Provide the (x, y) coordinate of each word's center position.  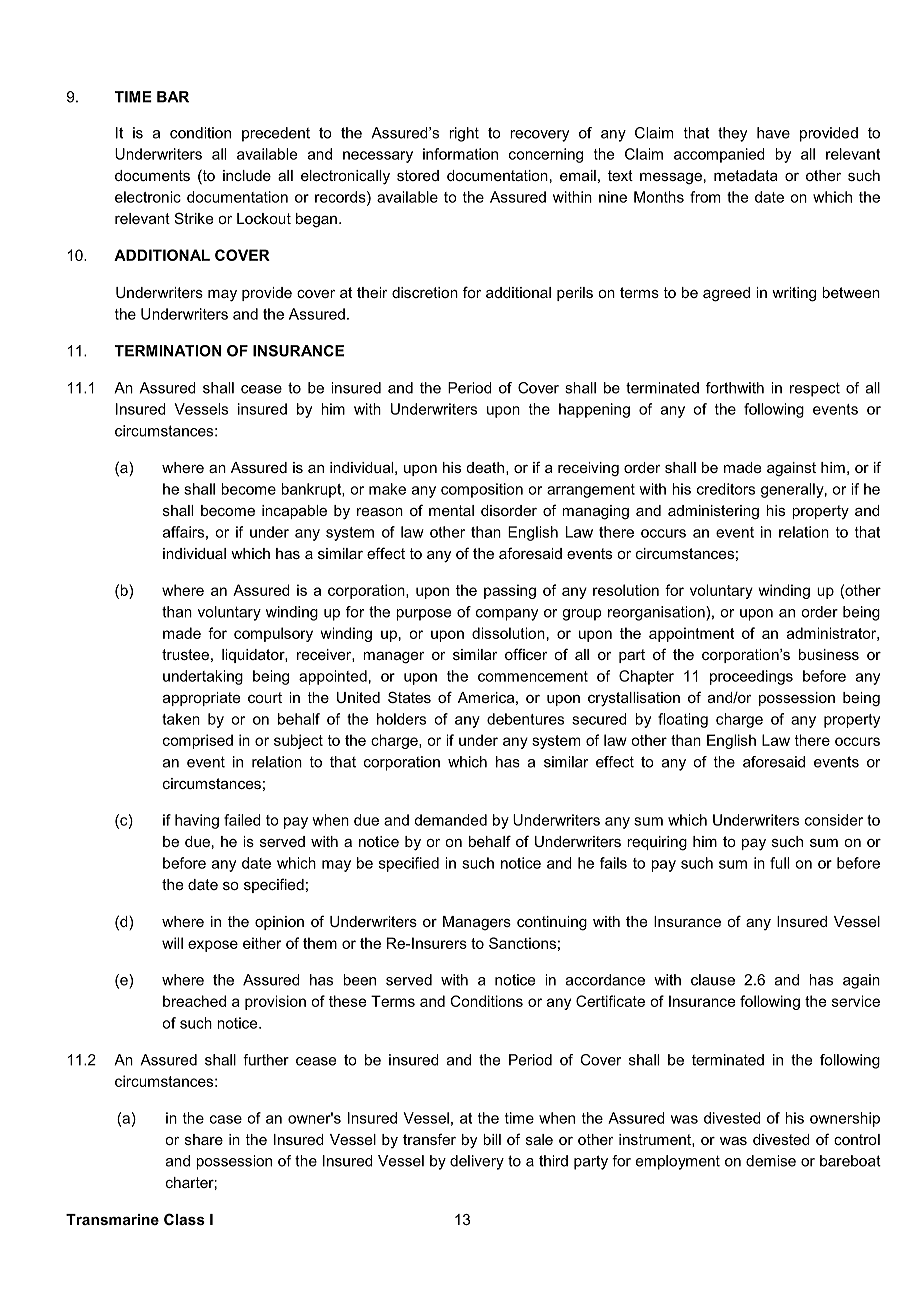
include (247, 175)
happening (594, 410)
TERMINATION (168, 351)
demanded (450, 820)
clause (713, 980)
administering (713, 512)
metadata (746, 175)
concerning (546, 155)
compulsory (273, 634)
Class (184, 1219)
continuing (552, 923)
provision (275, 1002)
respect (815, 389)
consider (834, 820)
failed (242, 820)
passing (510, 591)
